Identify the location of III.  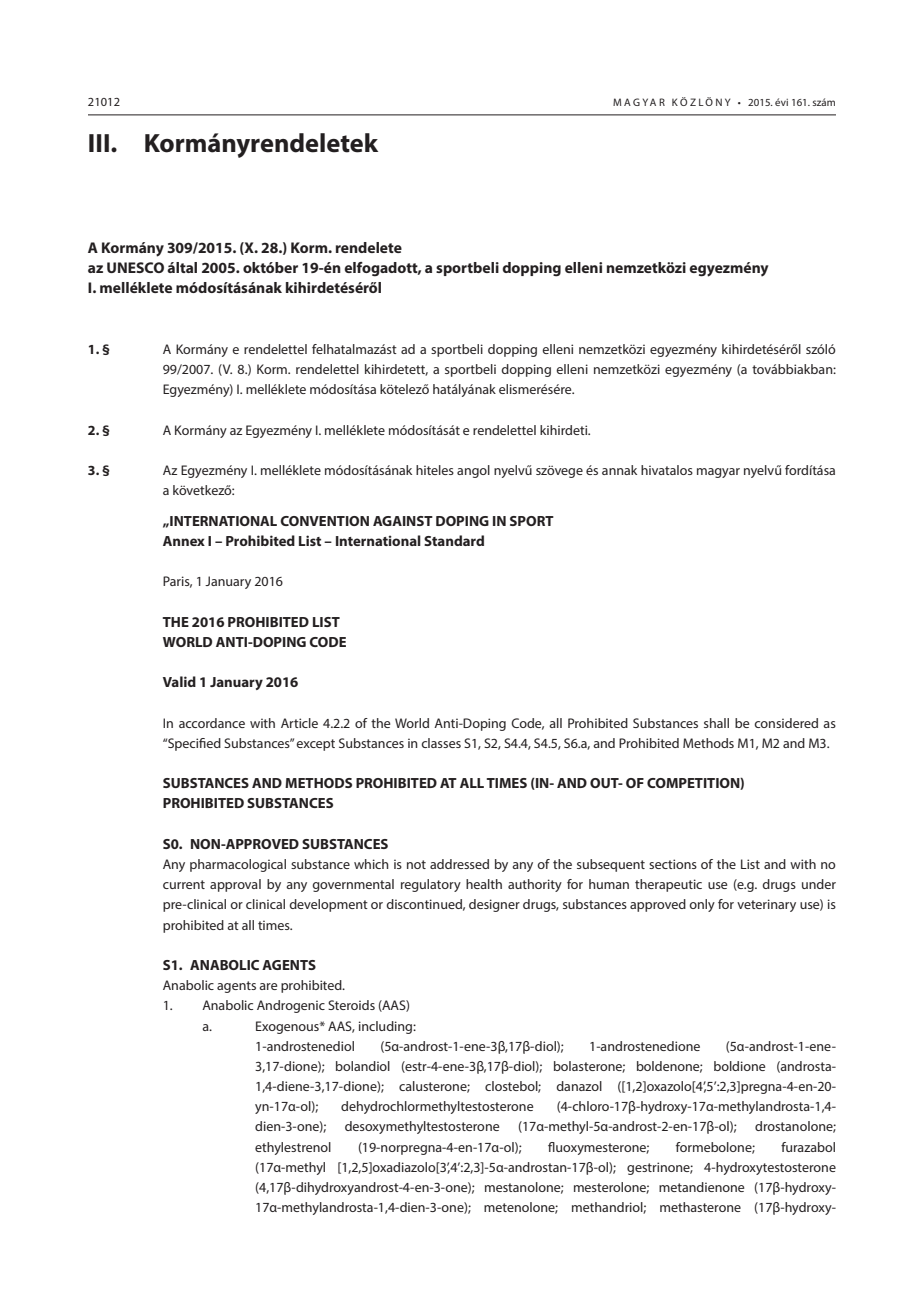
(99, 143).
